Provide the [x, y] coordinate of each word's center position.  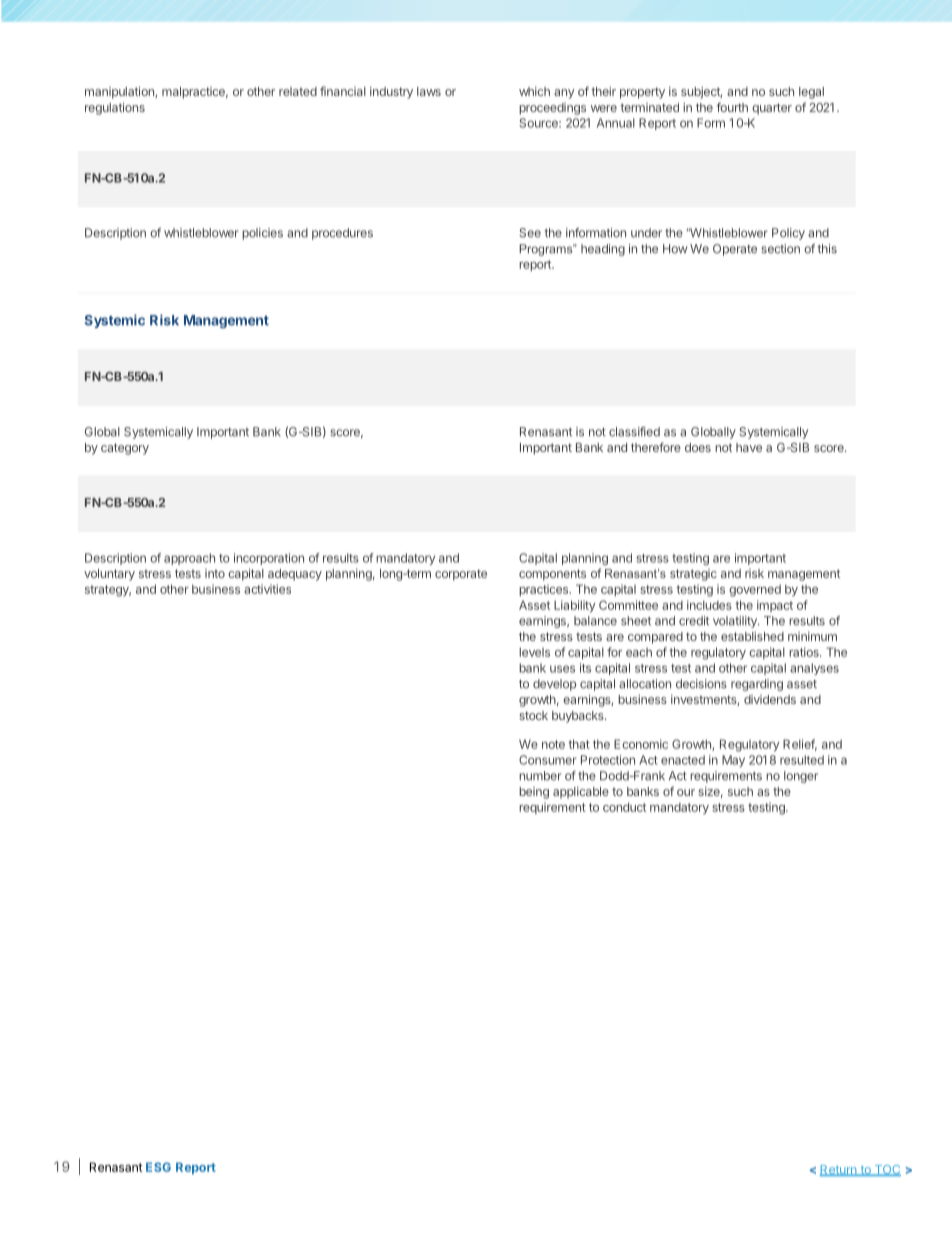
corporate [461, 575]
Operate [735, 250]
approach [189, 559]
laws [429, 91]
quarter [772, 109]
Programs [547, 250]
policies [262, 234]
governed [755, 591]
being [534, 793]
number [540, 776]
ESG [158, 1167]
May [733, 761]
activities [267, 589]
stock [533, 715]
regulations [115, 108]
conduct [624, 807]
